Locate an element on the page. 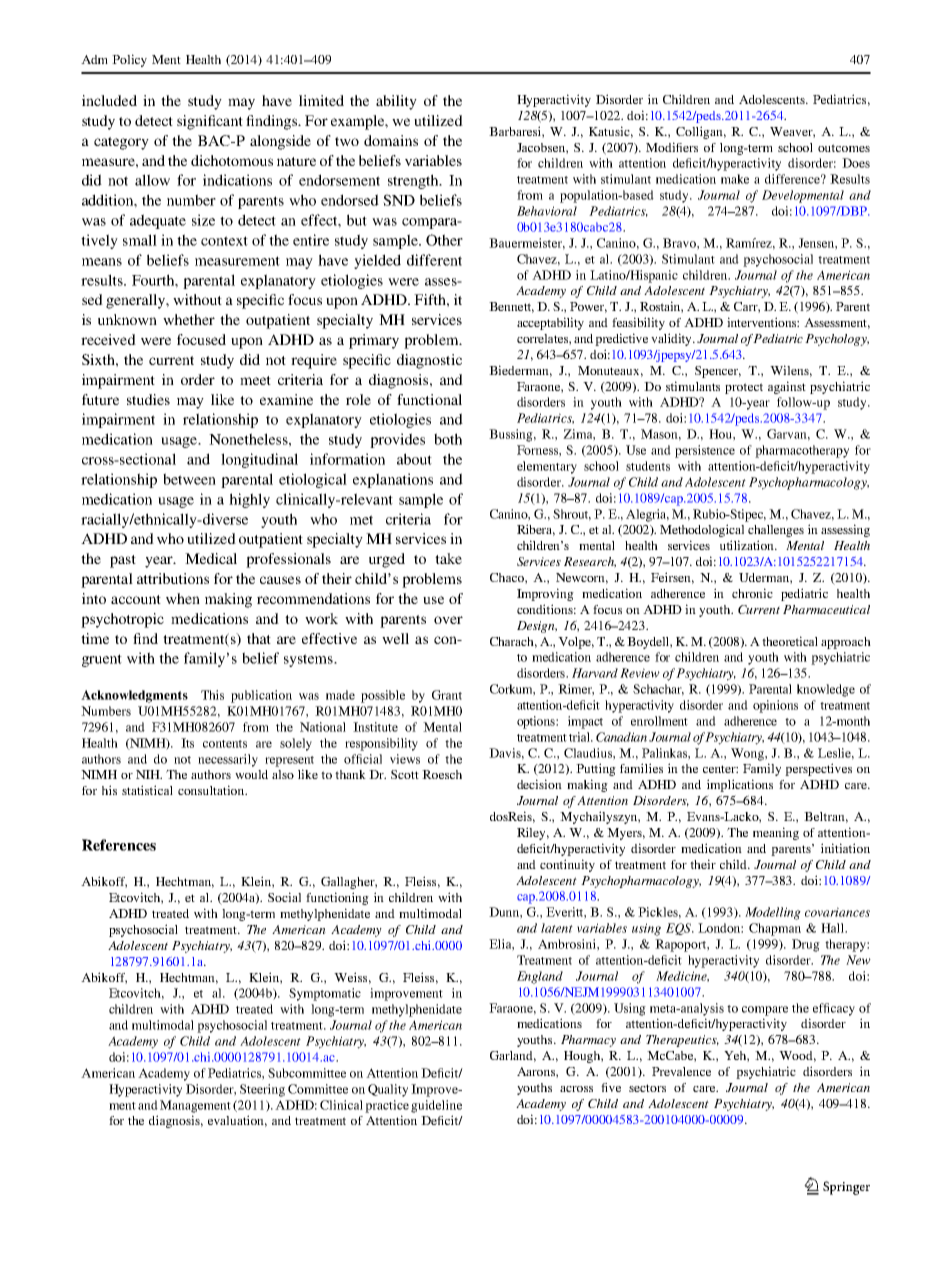 This page has height=1265, width=952. significant is located at coordinates (210, 122).
